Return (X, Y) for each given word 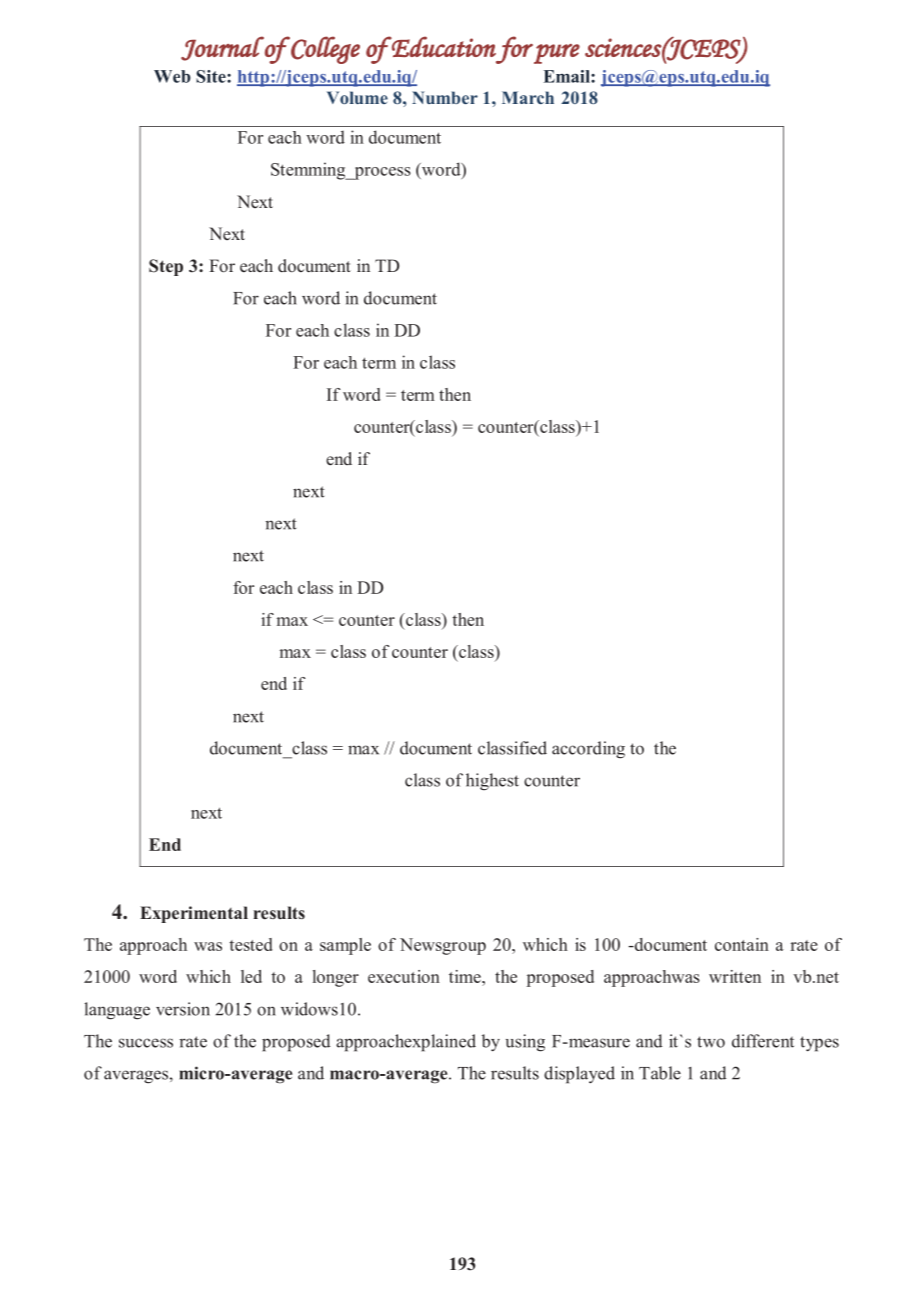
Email (568, 76)
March (528, 97)
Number (445, 97)
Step (166, 267)
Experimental (194, 914)
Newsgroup (443, 946)
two (711, 1042)
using (525, 1043)
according (588, 750)
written (735, 976)
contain (742, 944)
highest (492, 782)
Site (212, 76)
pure (557, 54)
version (183, 1009)
